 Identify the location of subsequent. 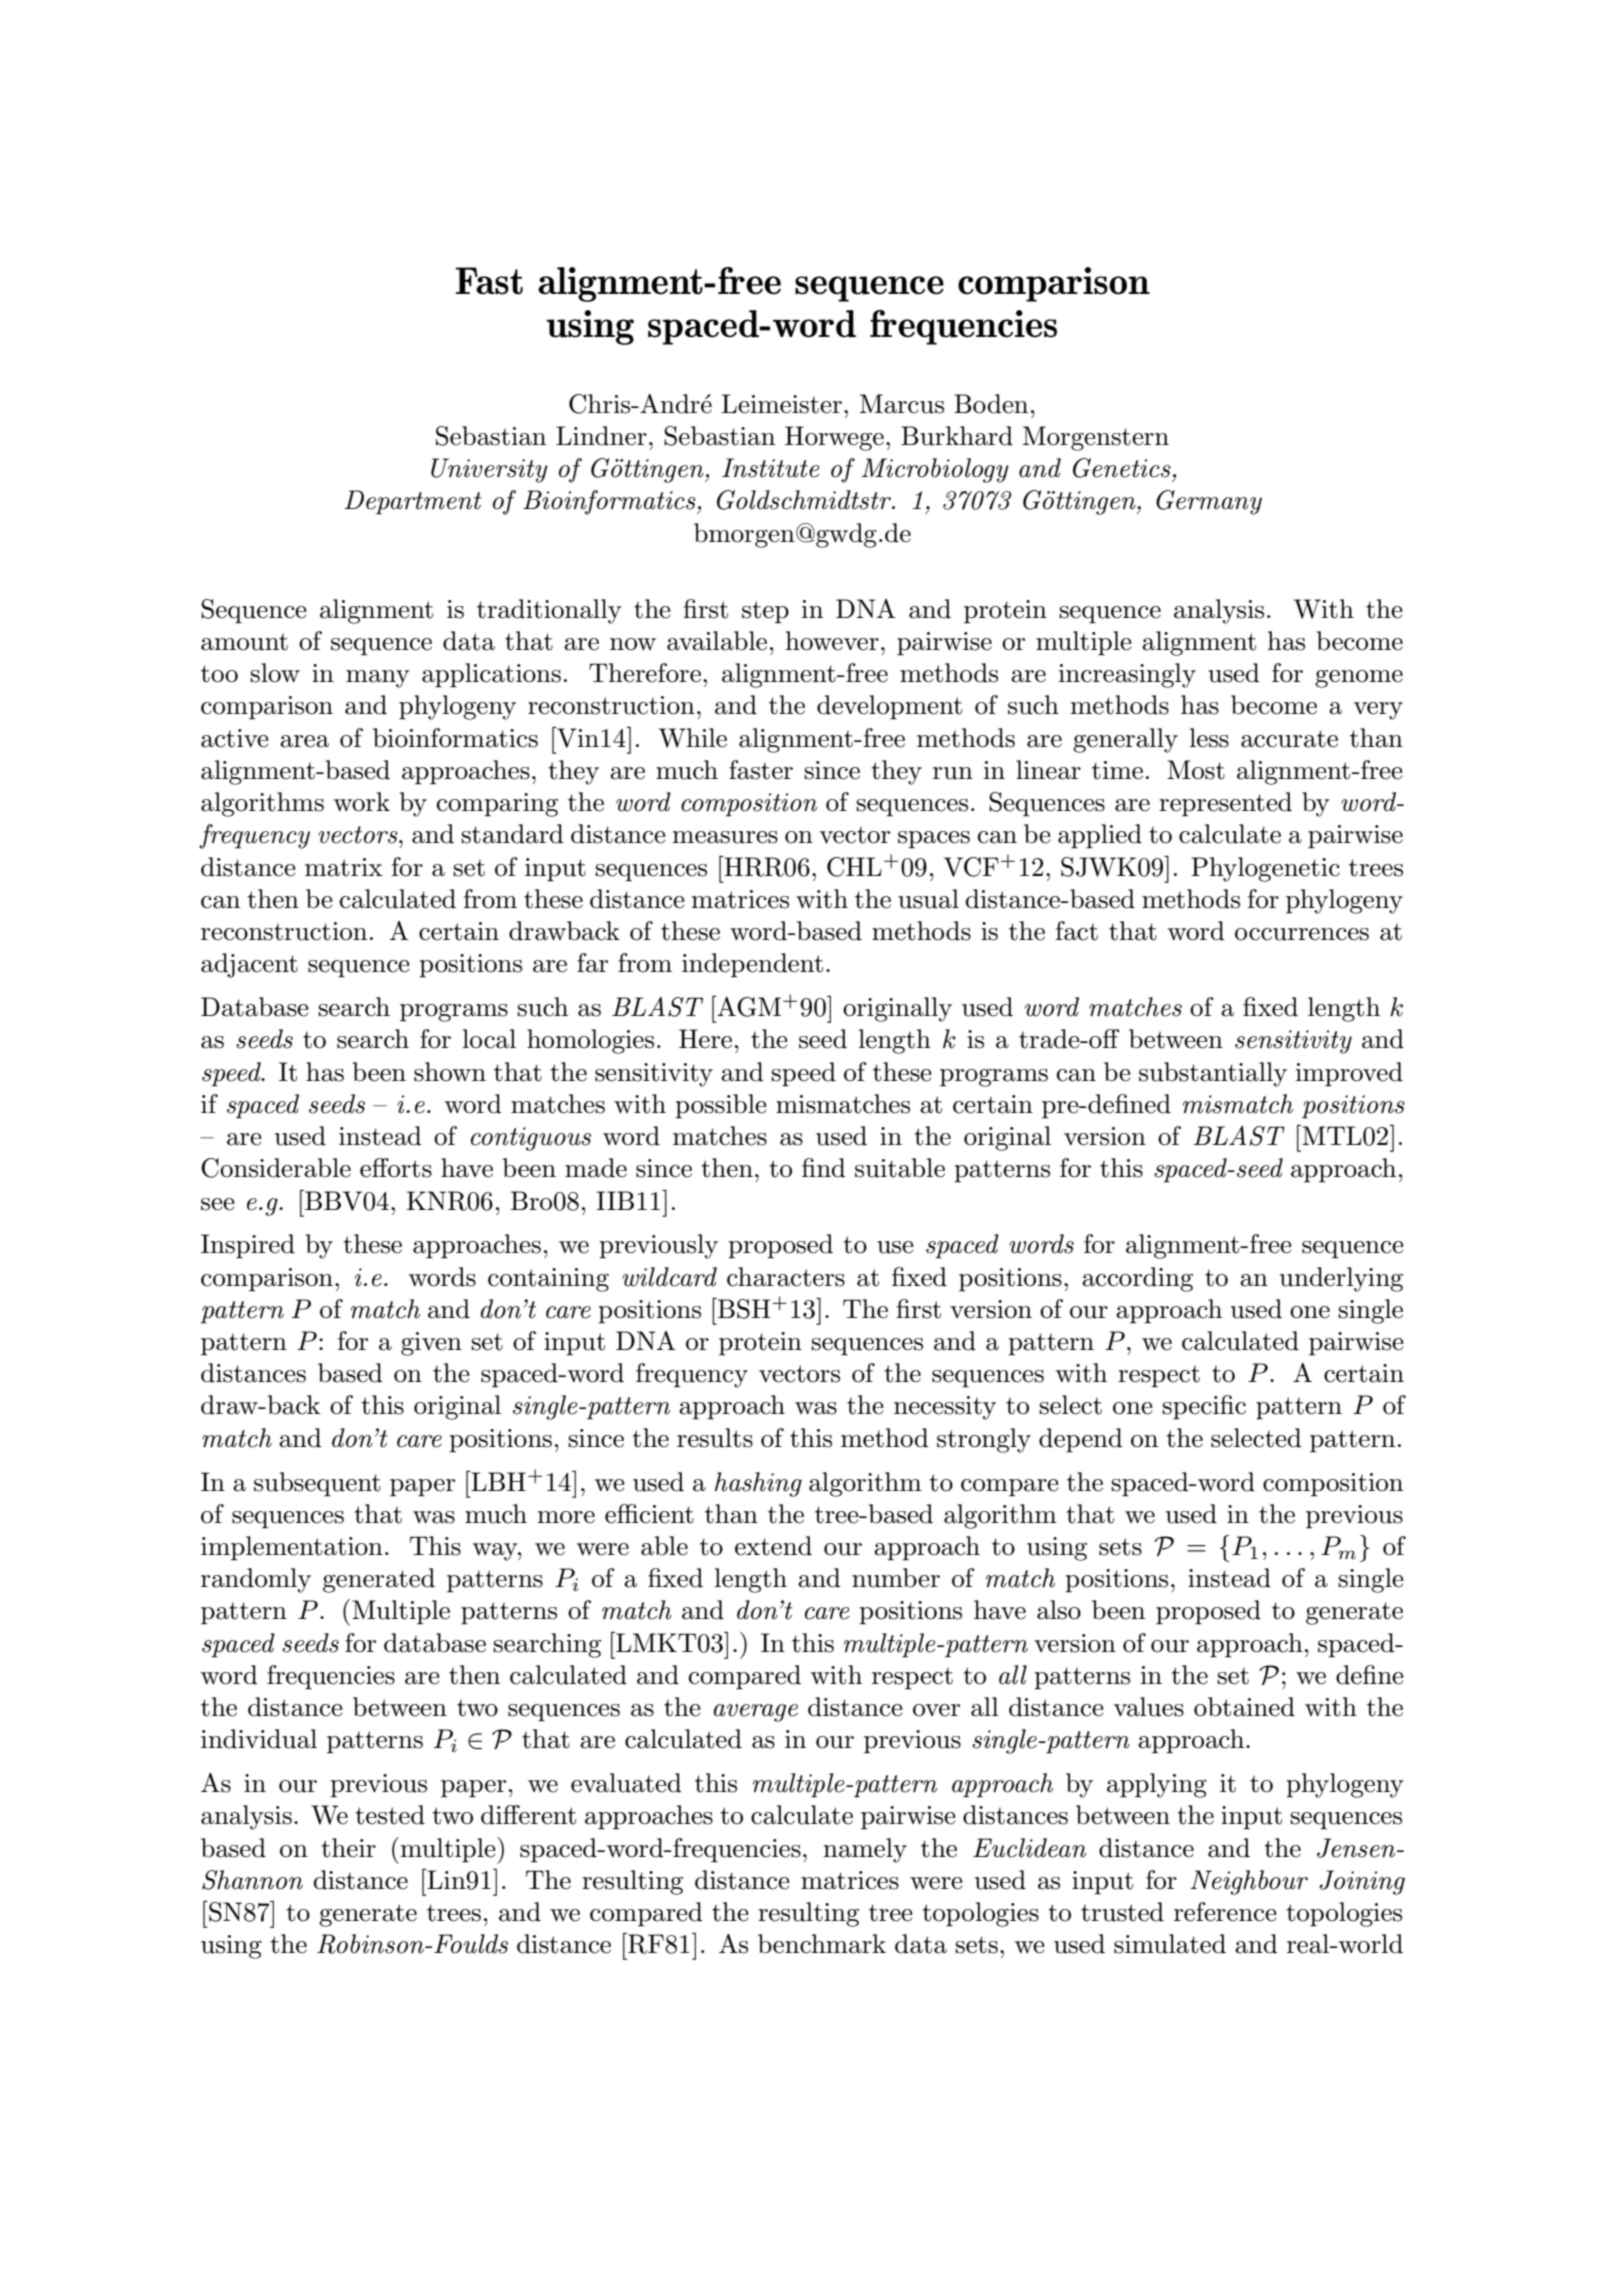
(317, 1484).
